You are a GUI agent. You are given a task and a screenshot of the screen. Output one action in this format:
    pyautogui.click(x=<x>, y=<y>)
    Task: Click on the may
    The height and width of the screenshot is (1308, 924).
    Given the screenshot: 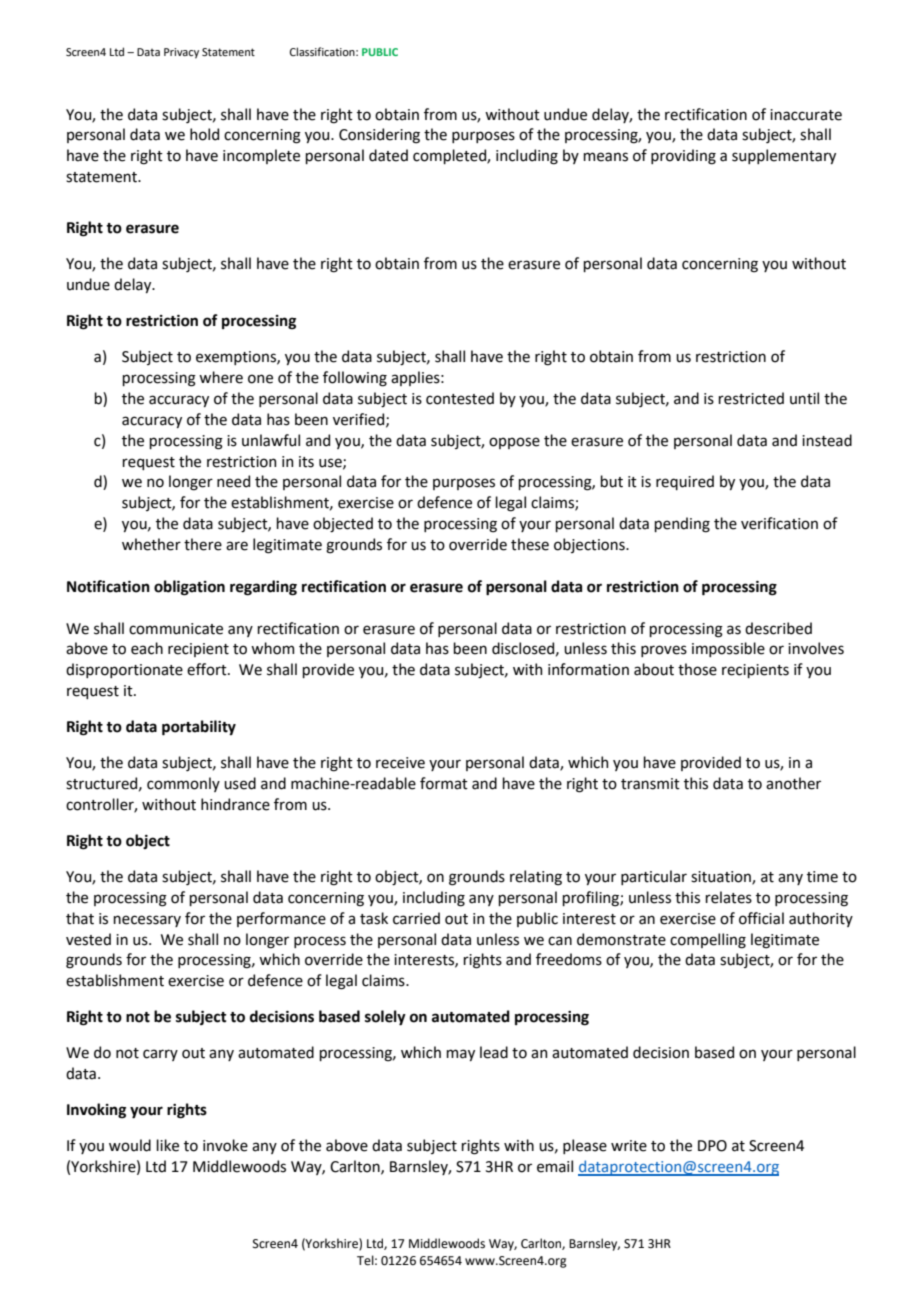 What is the action you would take?
    pyautogui.click(x=460, y=1055)
